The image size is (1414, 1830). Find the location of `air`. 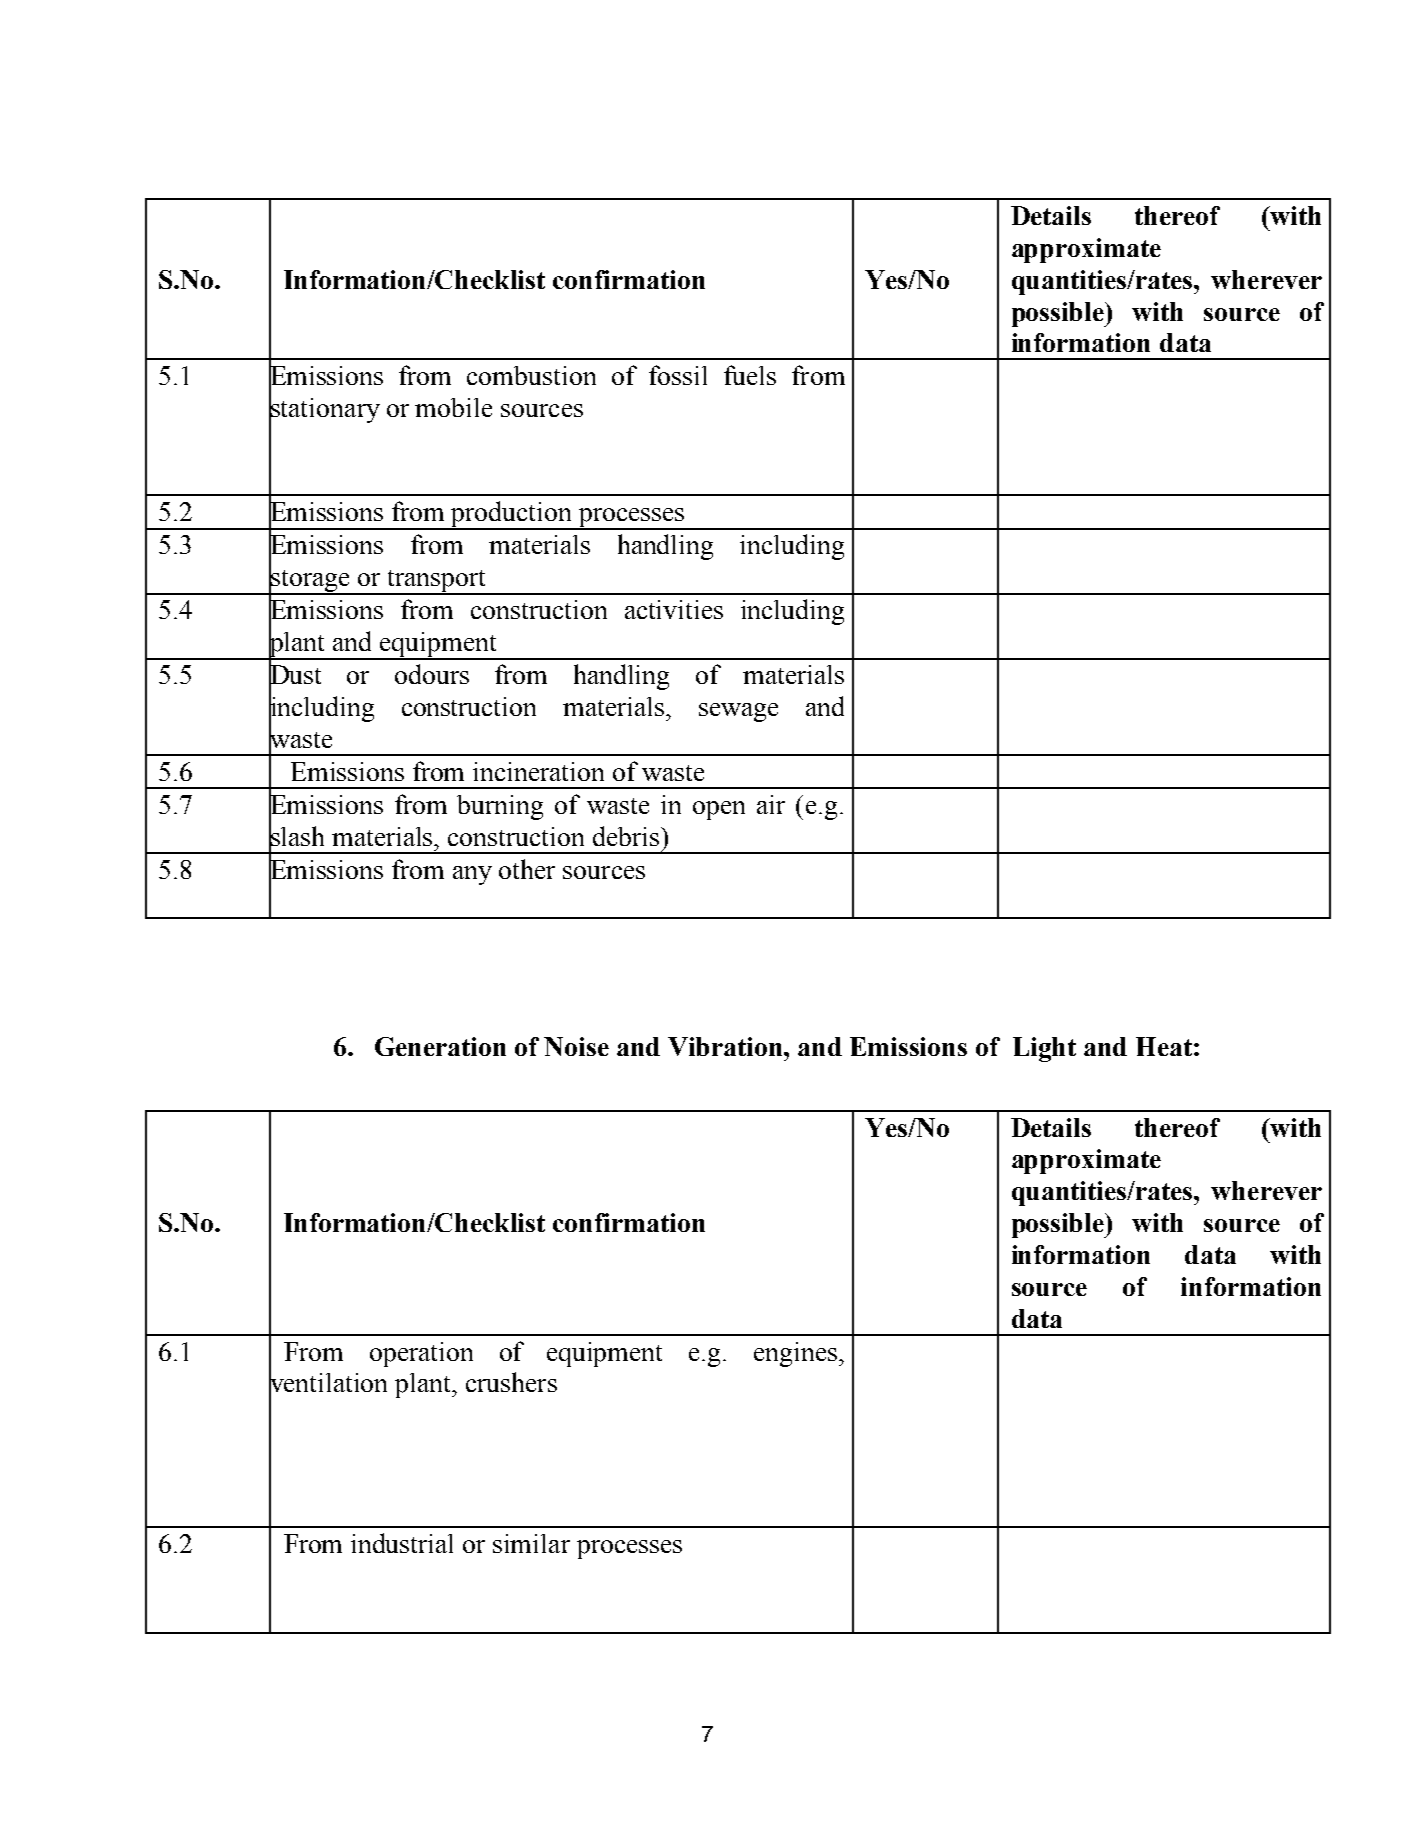

air is located at coordinates (771, 804).
